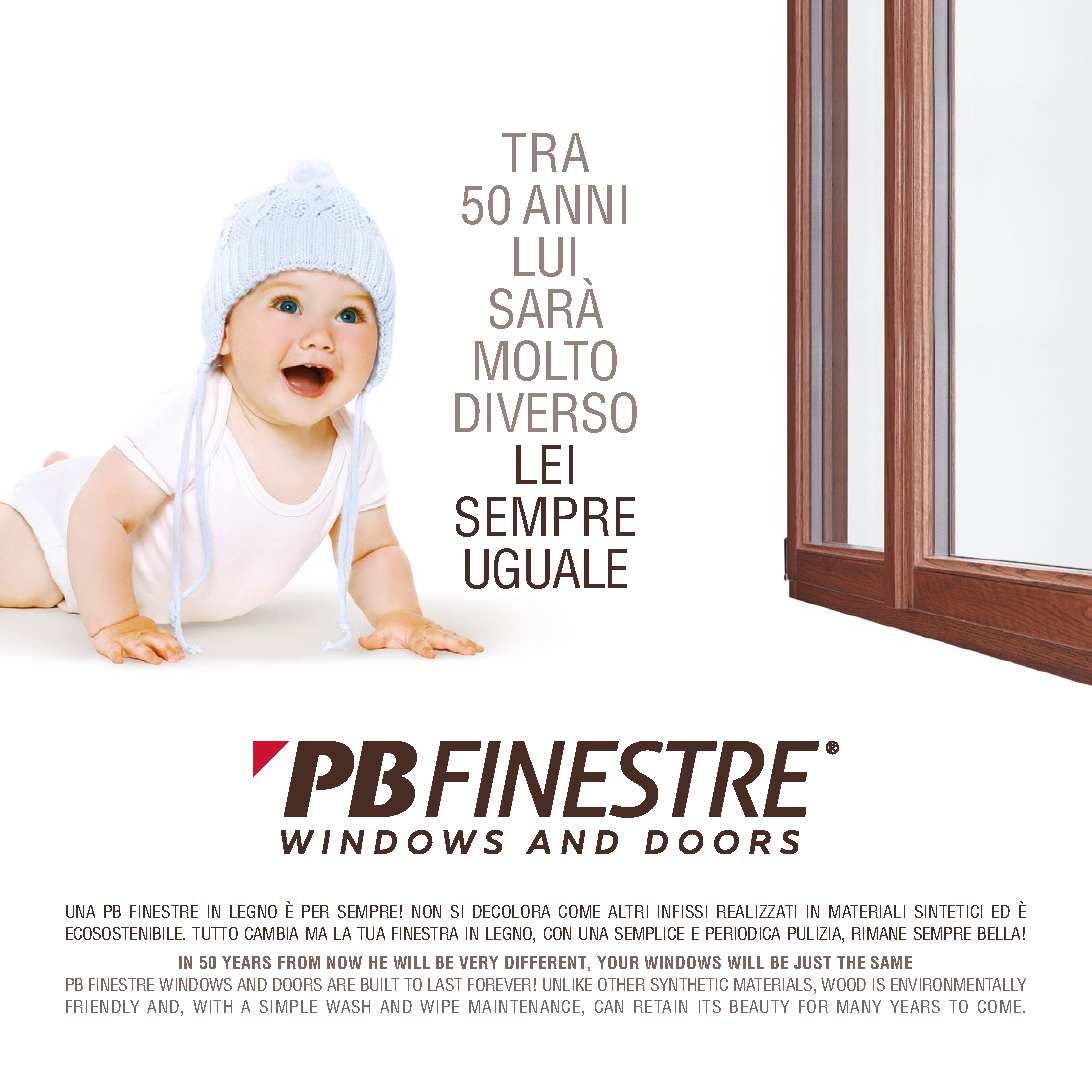 The height and width of the image is (1092, 1092). What do you see at coordinates (544, 464) in the image?
I see `LEI` at bounding box center [544, 464].
